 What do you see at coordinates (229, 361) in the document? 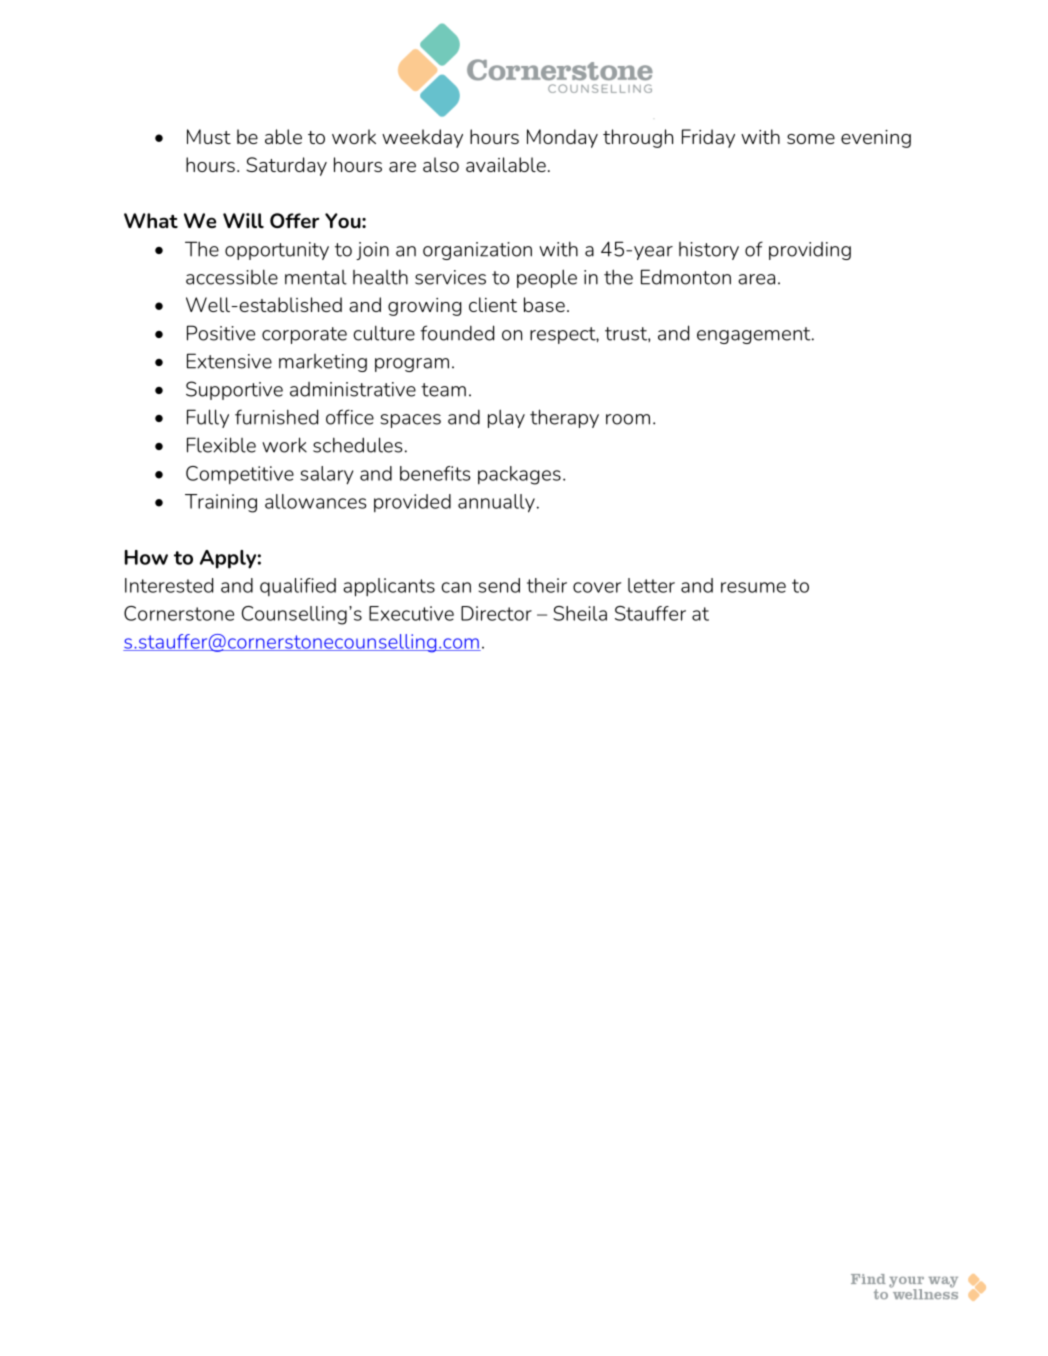
I see `Extensive` at bounding box center [229, 361].
